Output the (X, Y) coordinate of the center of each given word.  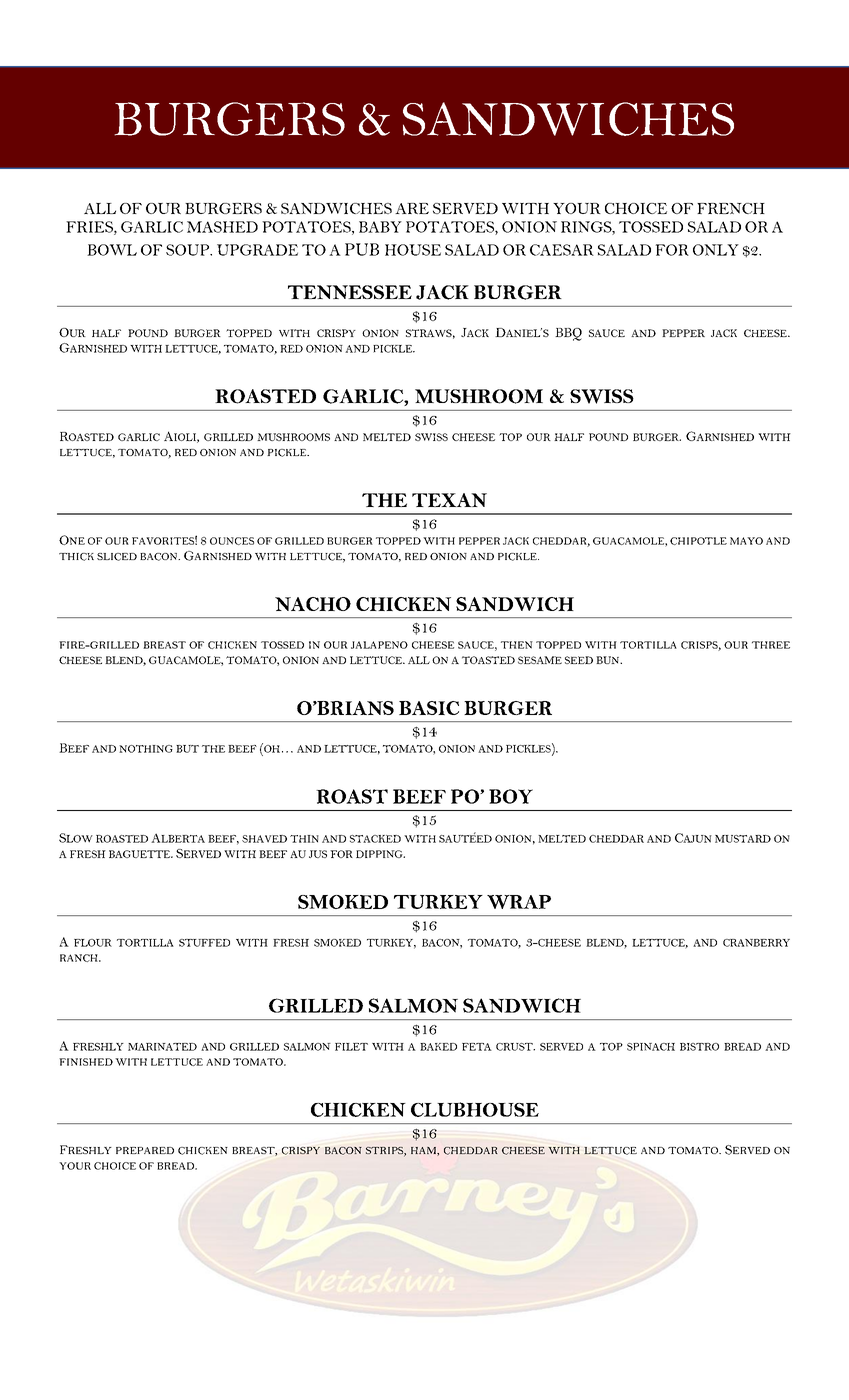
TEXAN (449, 500)
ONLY (716, 250)
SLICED (117, 557)
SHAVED (264, 839)
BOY (511, 796)
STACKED (375, 839)
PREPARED (145, 1150)
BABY (380, 227)
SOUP (188, 250)
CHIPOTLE (698, 541)
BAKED (438, 1047)
